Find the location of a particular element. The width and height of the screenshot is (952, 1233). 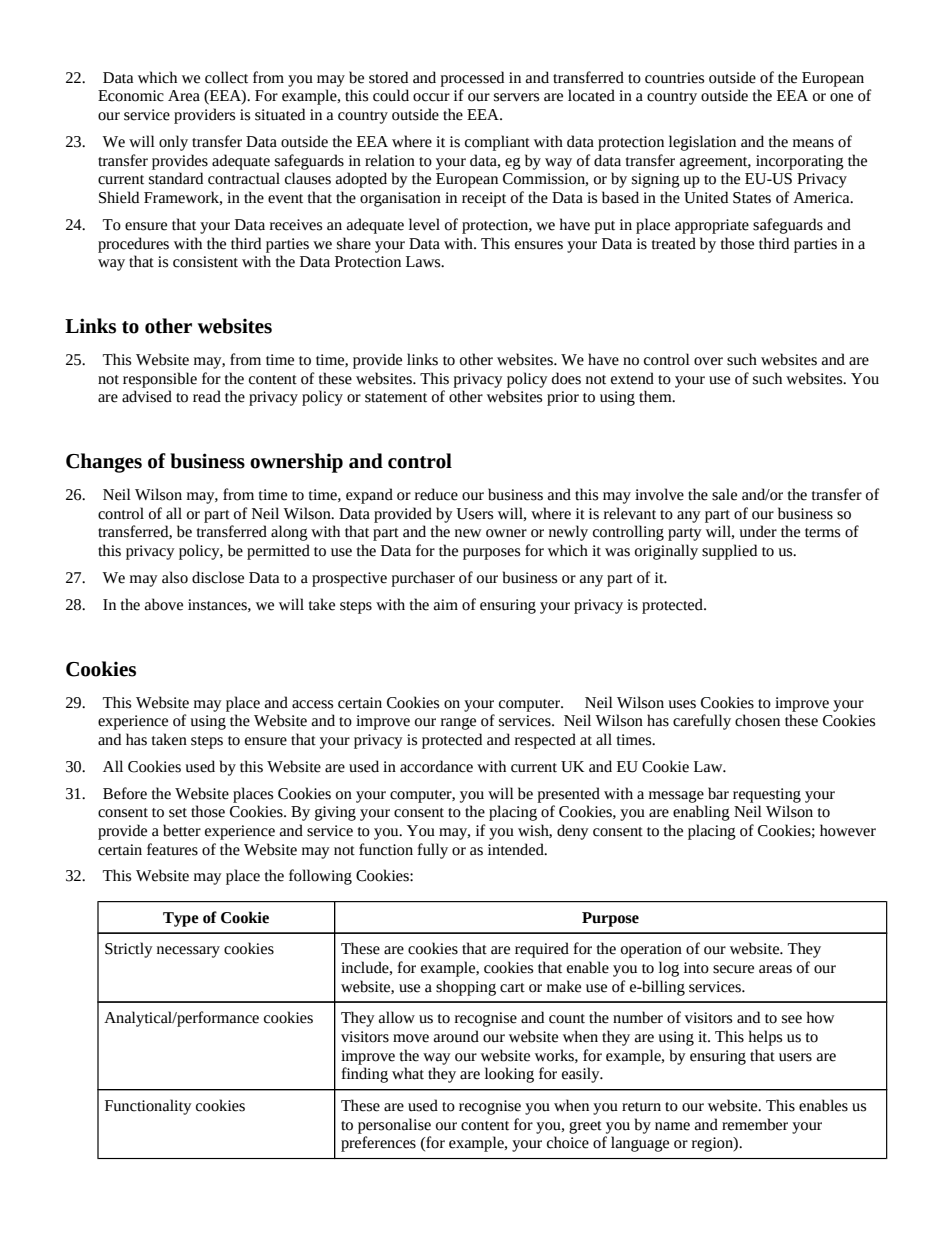

does is located at coordinates (566, 378).
